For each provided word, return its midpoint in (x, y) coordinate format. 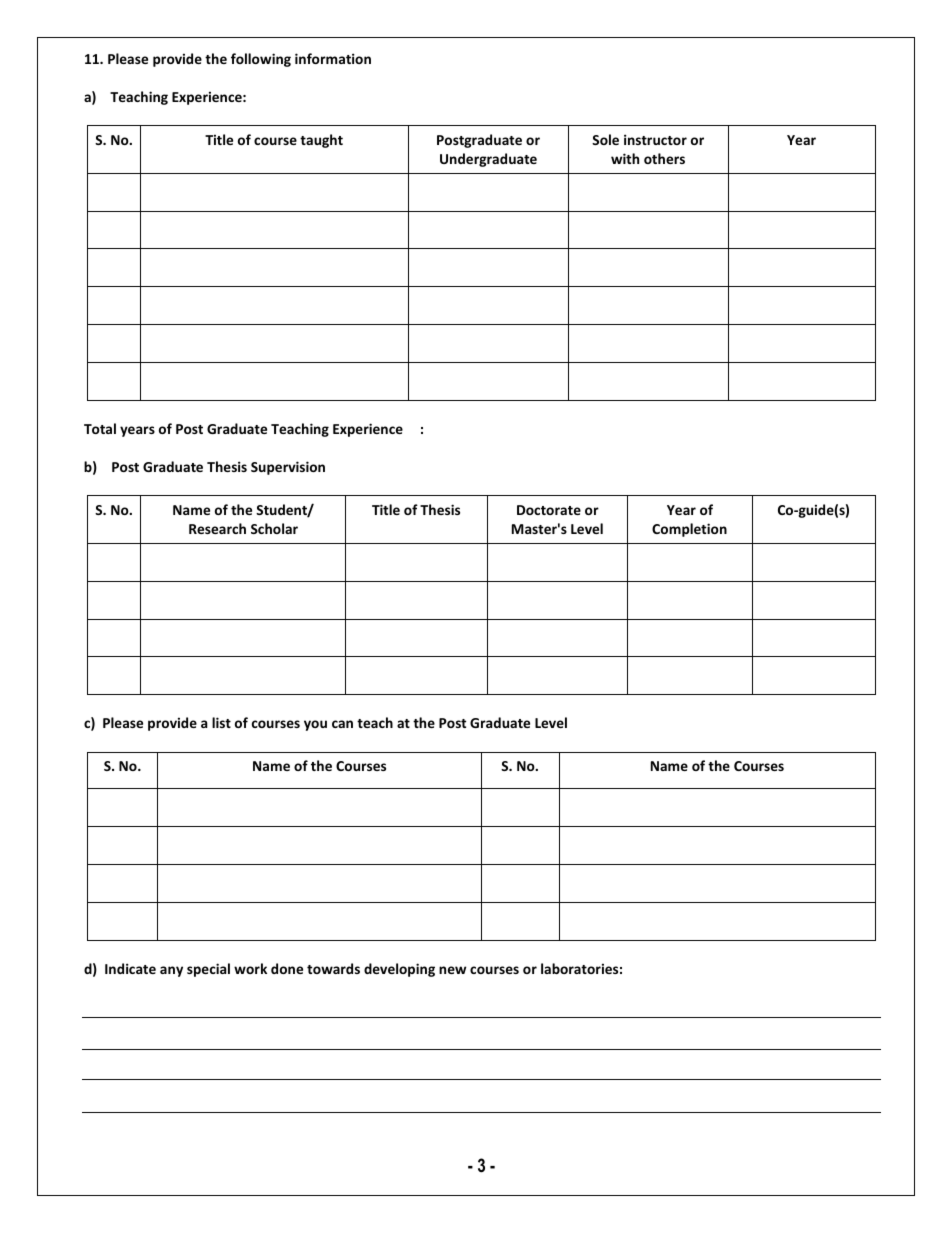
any (171, 971)
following (261, 60)
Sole (605, 139)
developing (399, 970)
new (452, 970)
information (333, 58)
